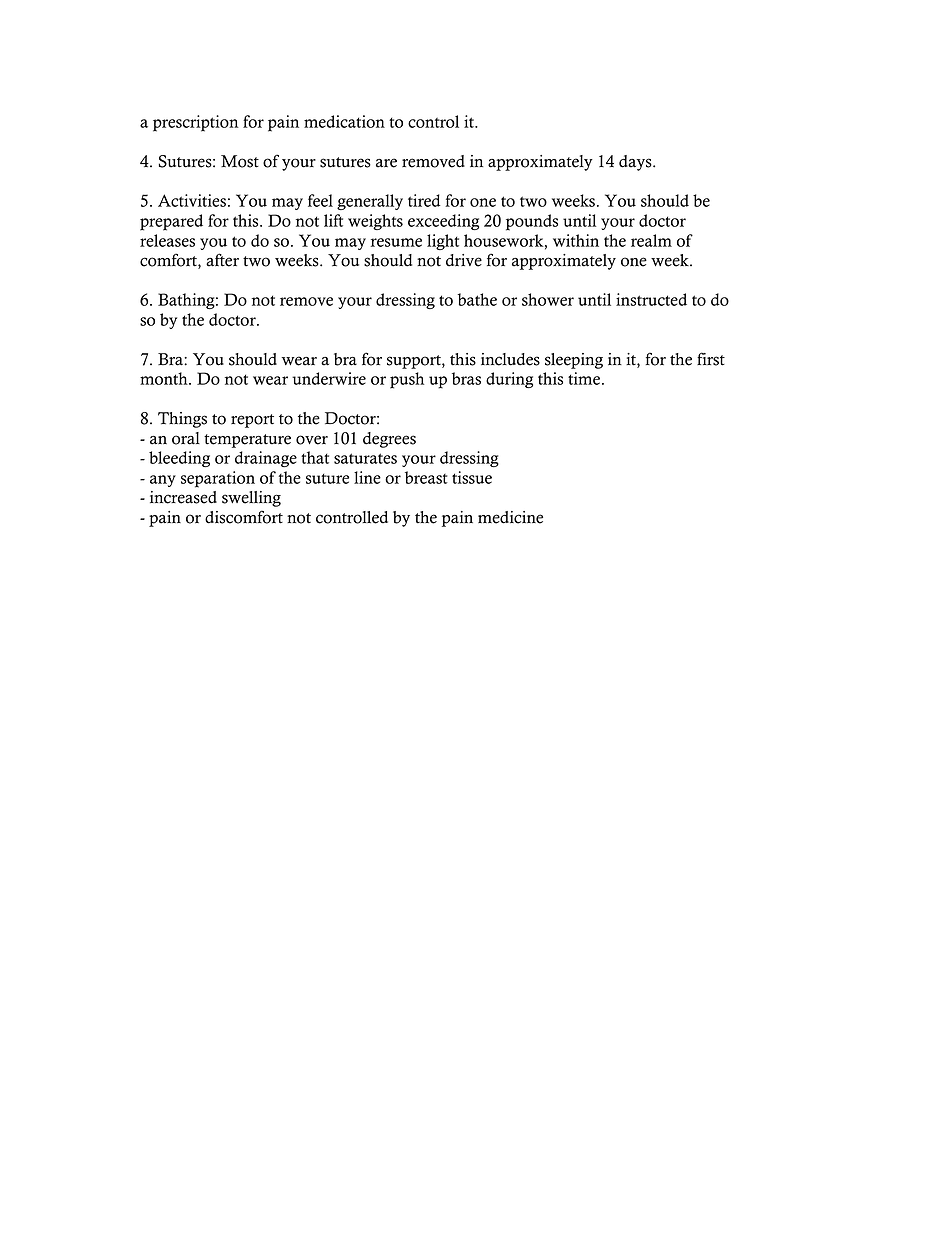 The height and width of the page is (1233, 952). Describe the element at coordinates (636, 163) in the page. I see `days` at that location.
